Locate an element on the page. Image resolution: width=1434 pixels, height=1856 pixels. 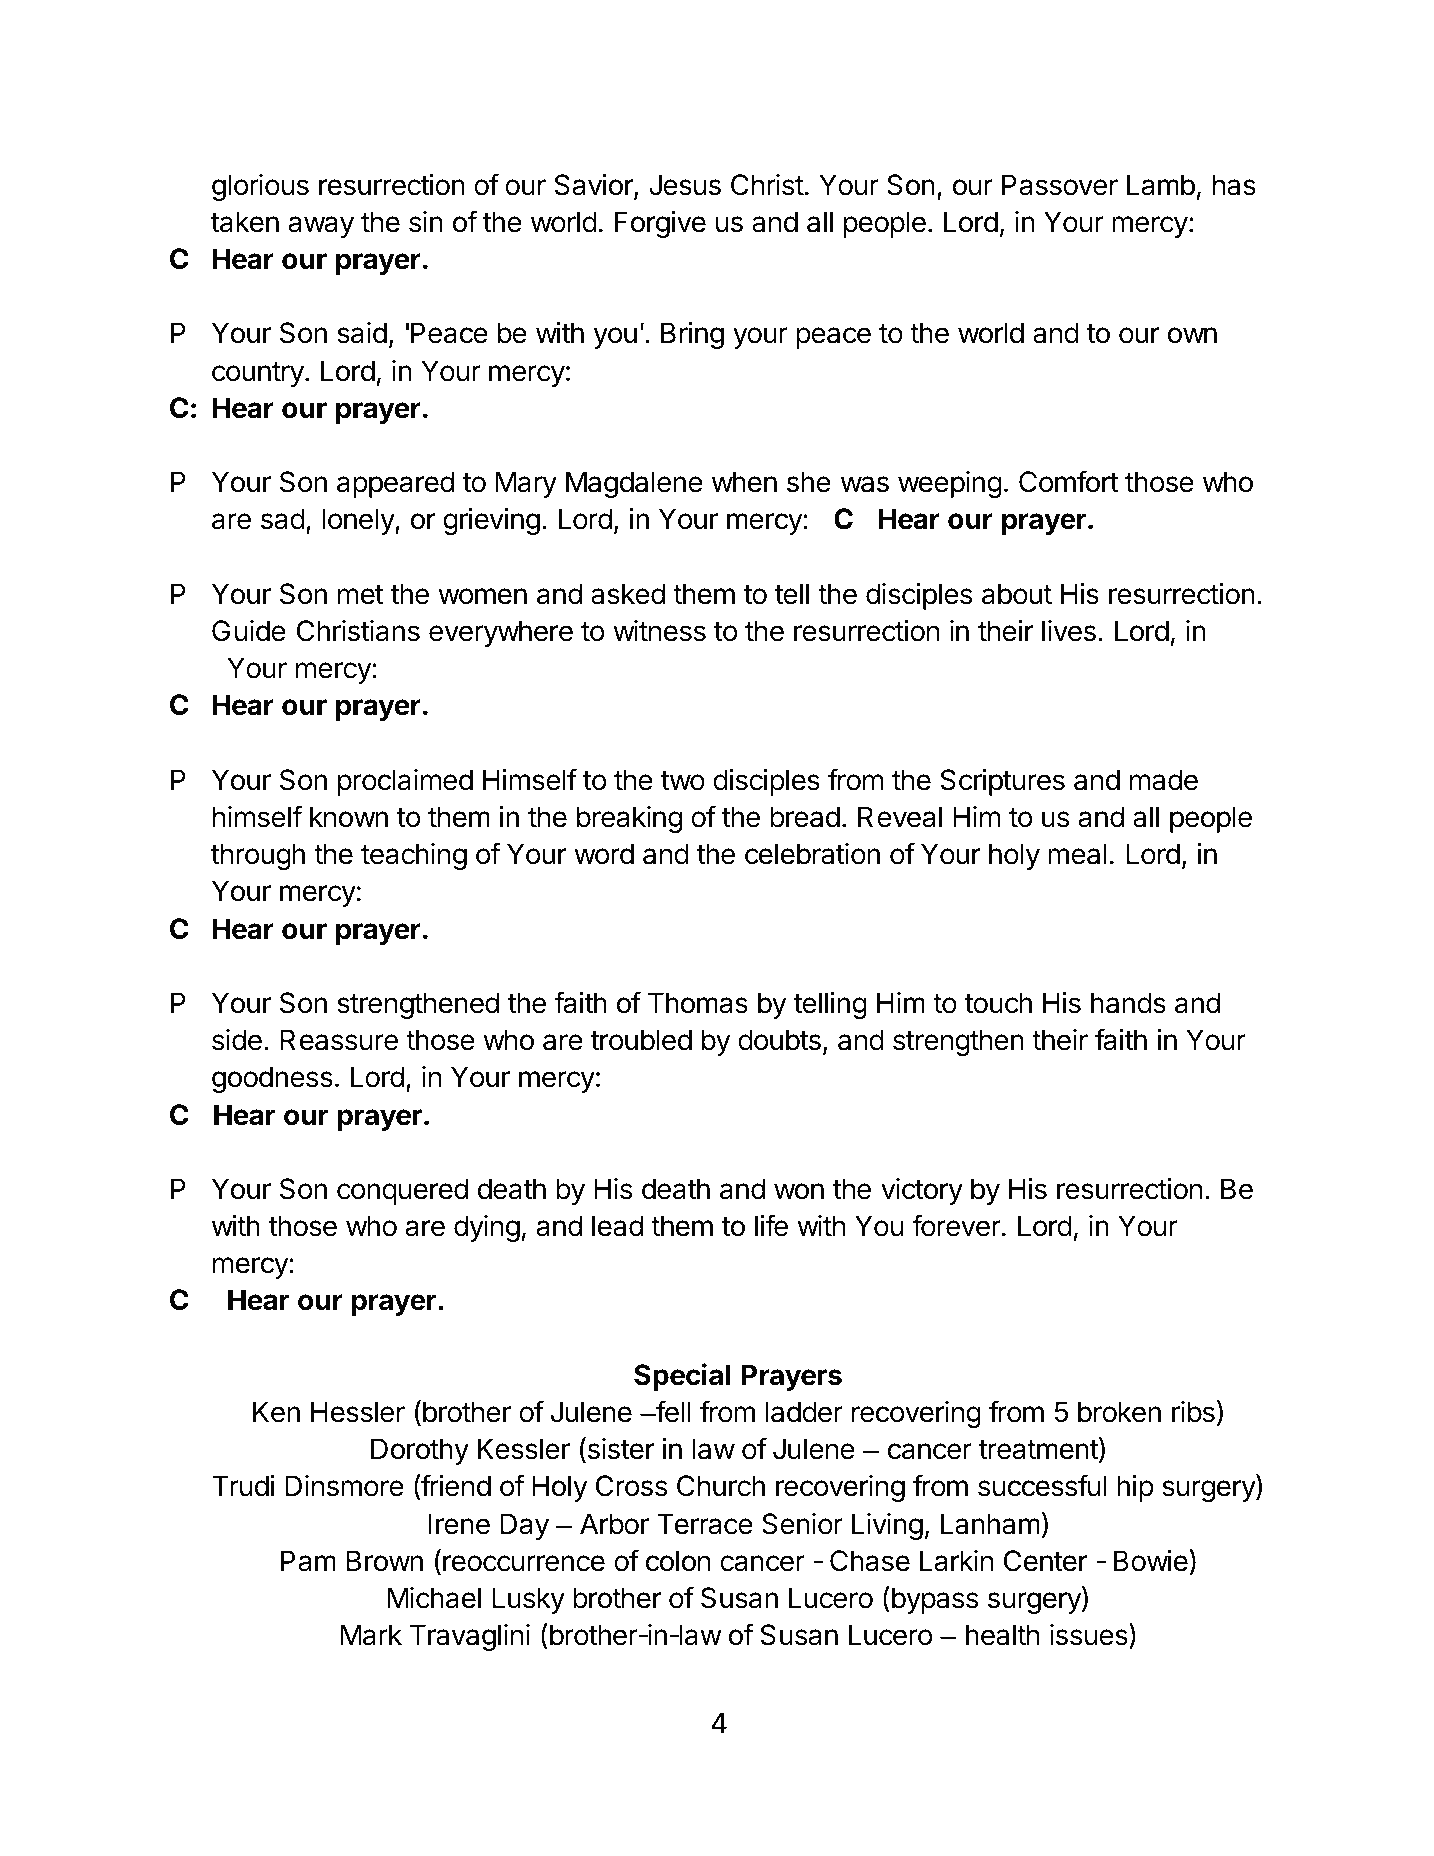
away is located at coordinates (321, 227).
